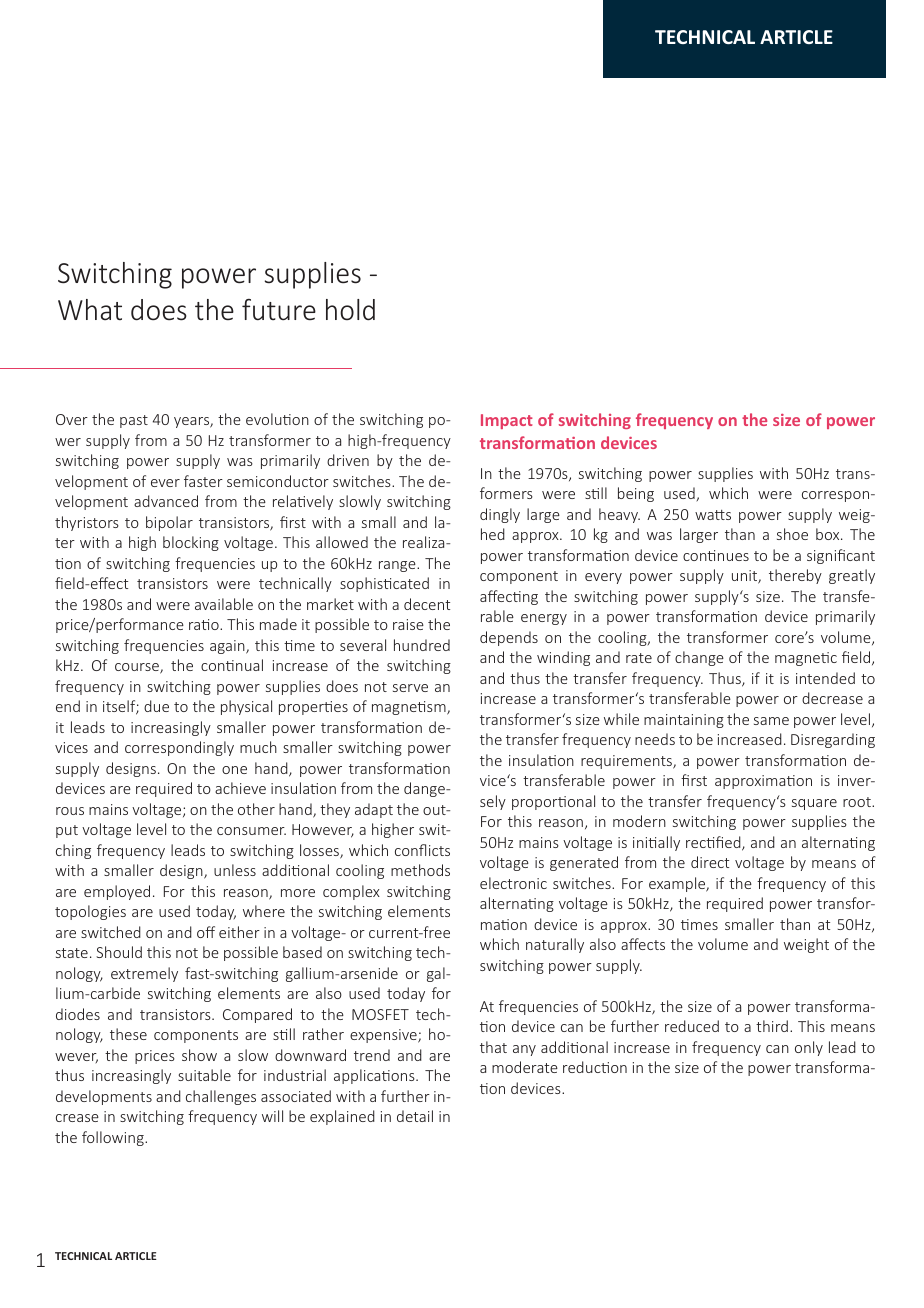 The width and height of the screenshot is (924, 1308). What do you see at coordinates (221, 1097) in the screenshot?
I see `challenges` at bounding box center [221, 1097].
